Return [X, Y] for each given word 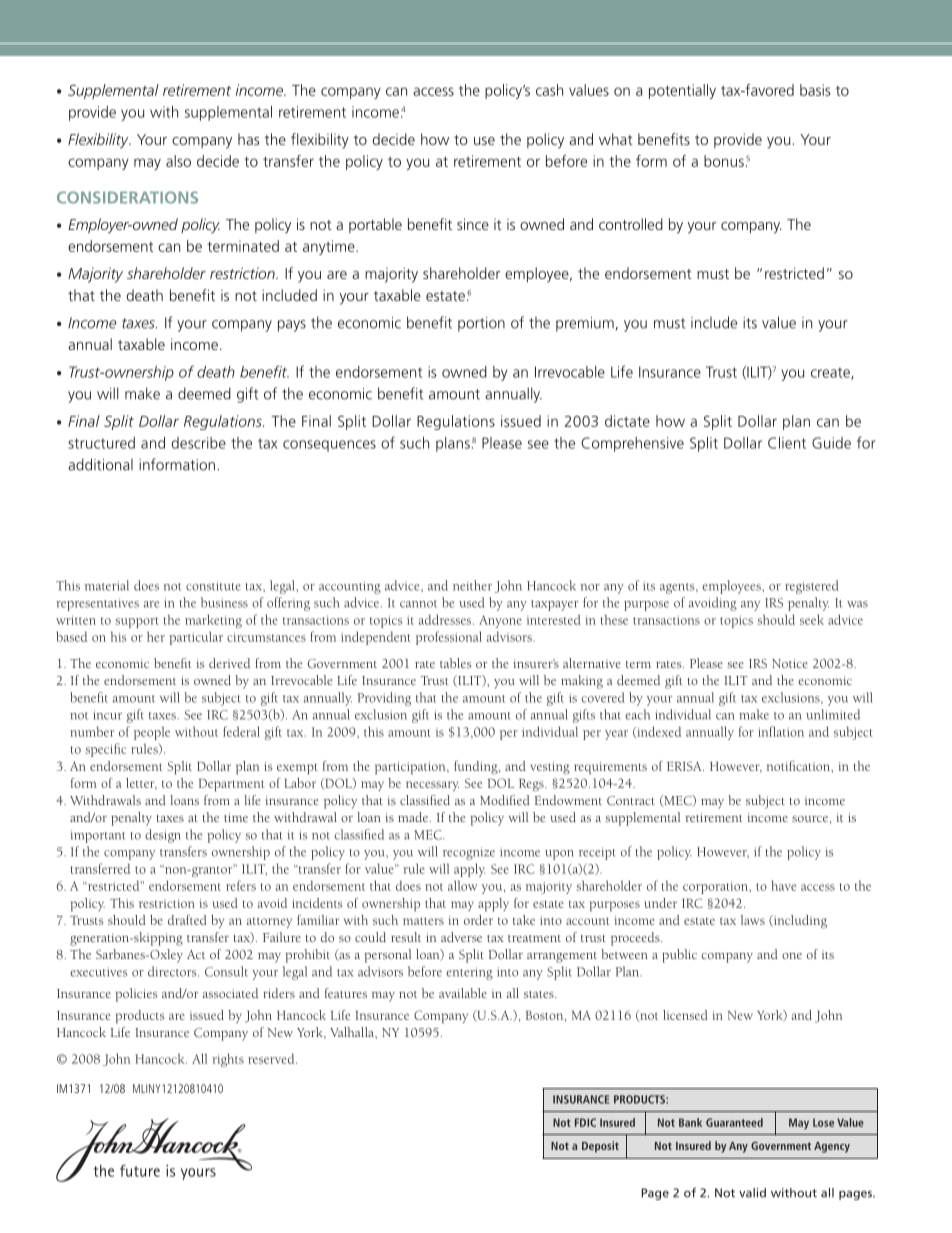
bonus [724, 161]
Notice [790, 663]
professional [449, 638]
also [178, 161]
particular [196, 638]
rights [228, 1060]
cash [549, 90]
